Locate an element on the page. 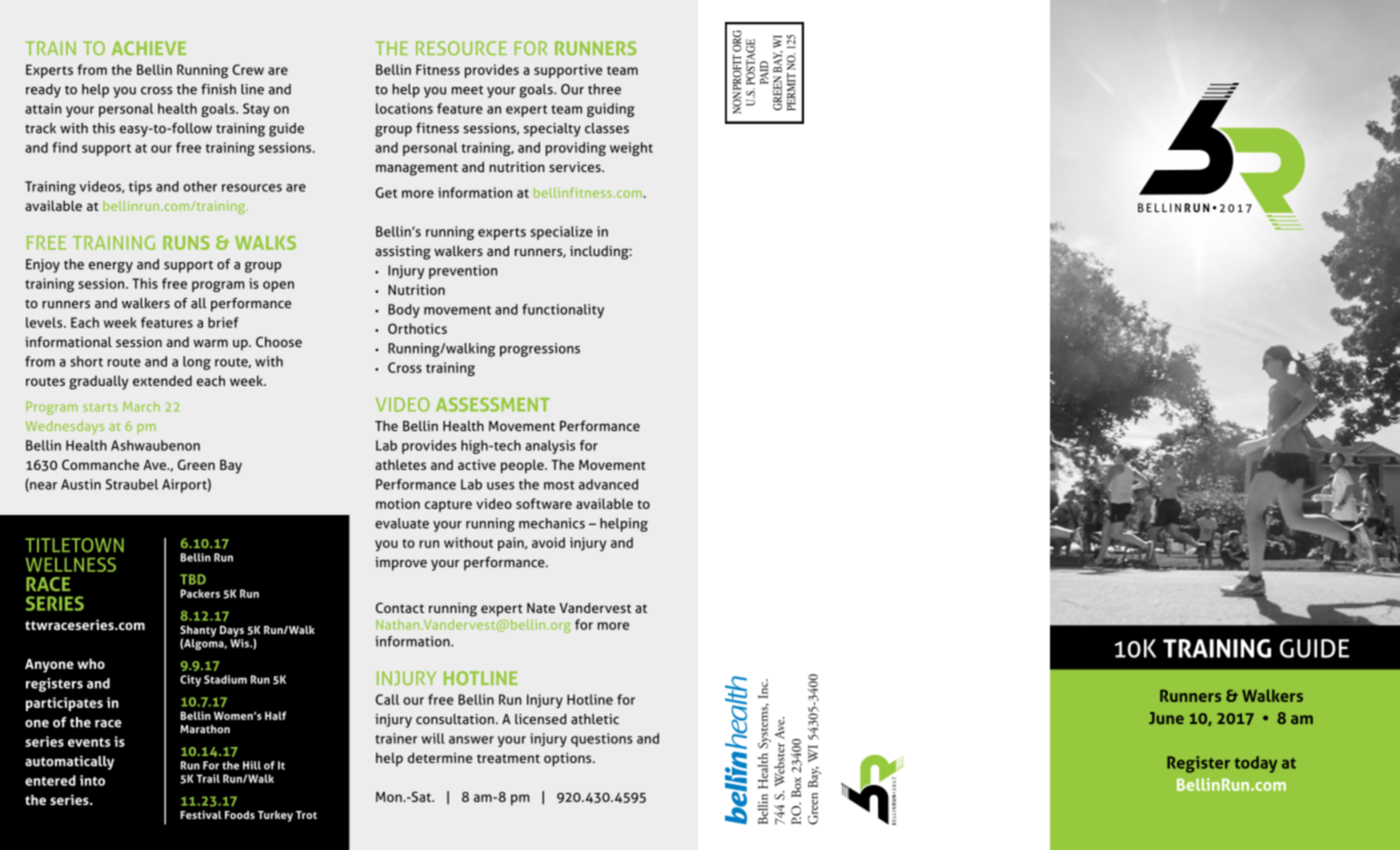 The height and width of the page is (850, 1400). three is located at coordinates (604, 89).
